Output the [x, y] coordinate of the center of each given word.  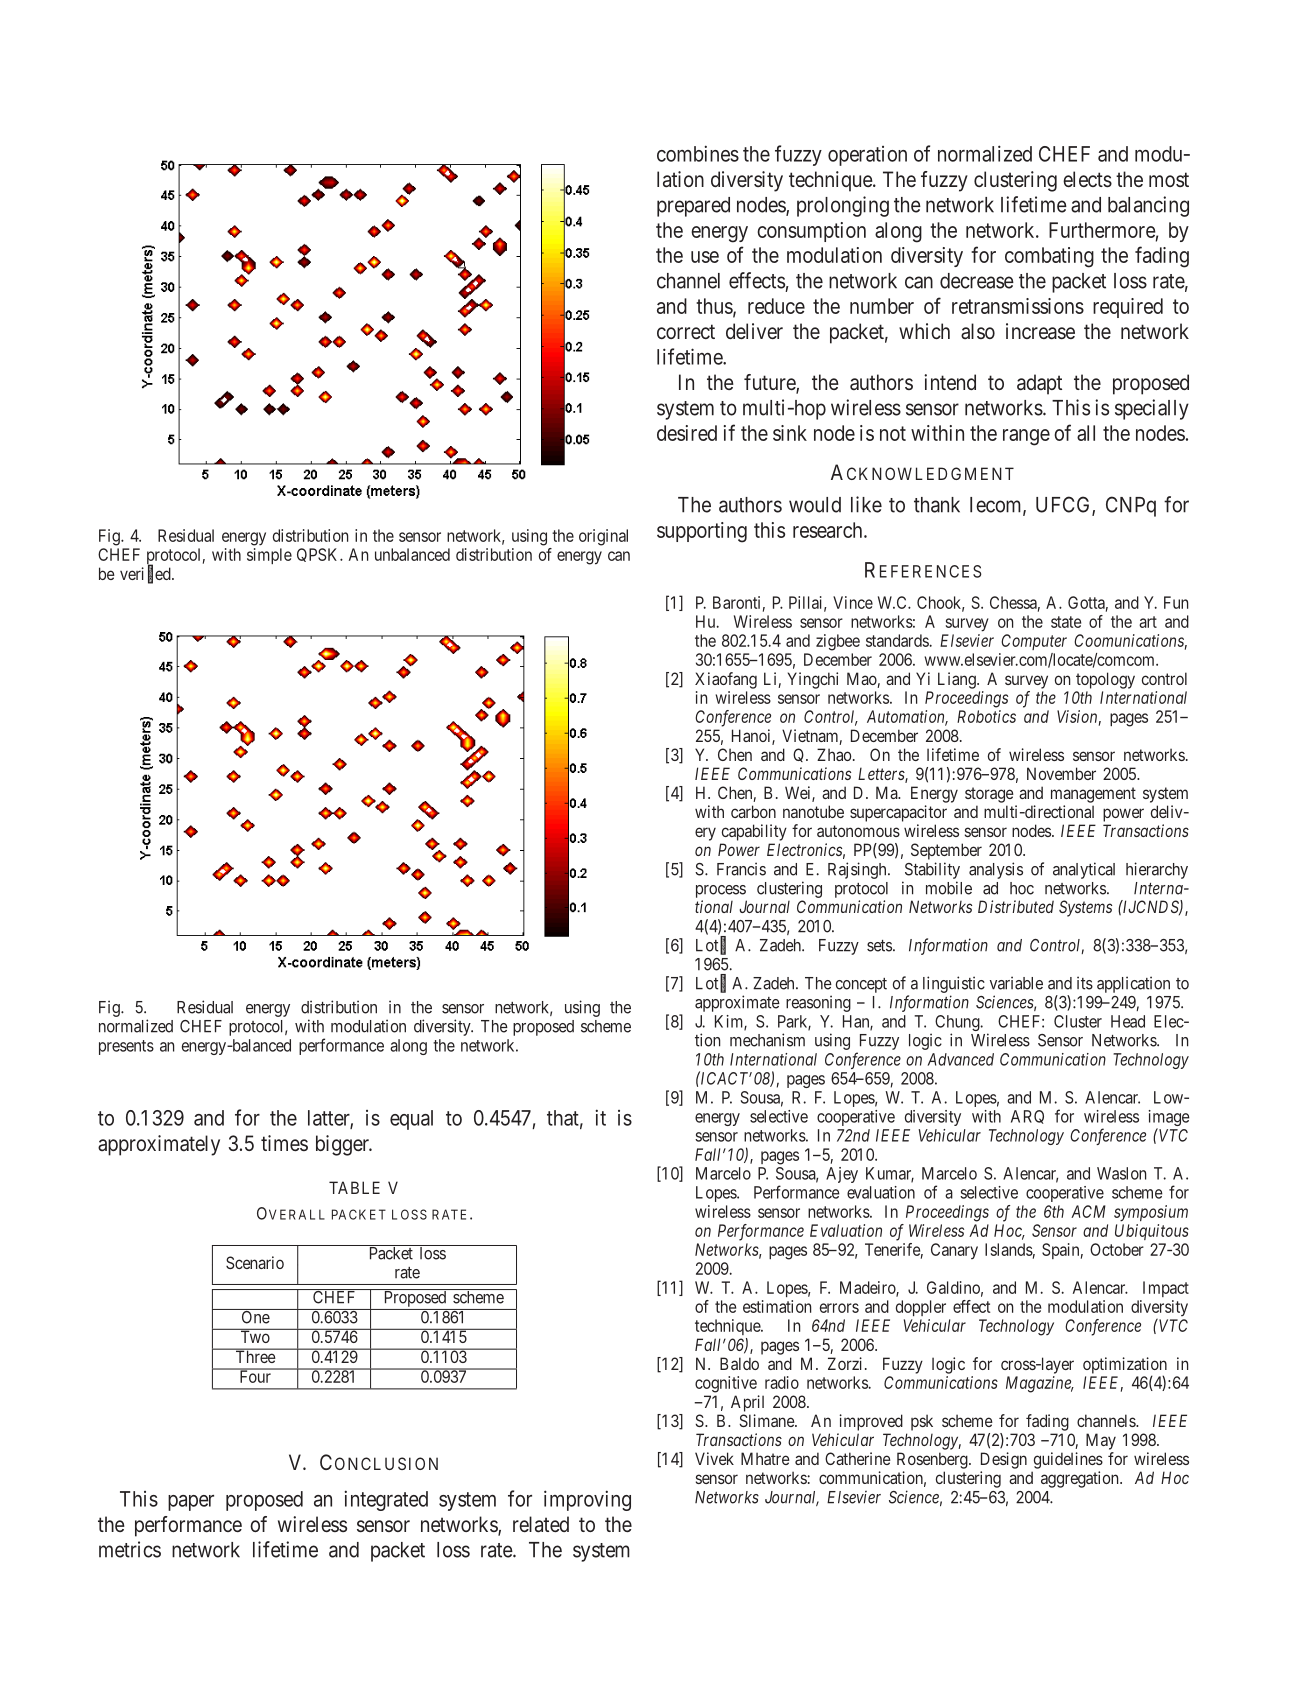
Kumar [890, 1174]
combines [698, 153]
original [603, 537]
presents [126, 1047]
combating [1049, 257]
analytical [1084, 870]
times [284, 1143]
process [721, 891]
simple [269, 556]
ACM [1088, 1211]
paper [191, 1503]
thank [937, 505]
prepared [693, 207]
